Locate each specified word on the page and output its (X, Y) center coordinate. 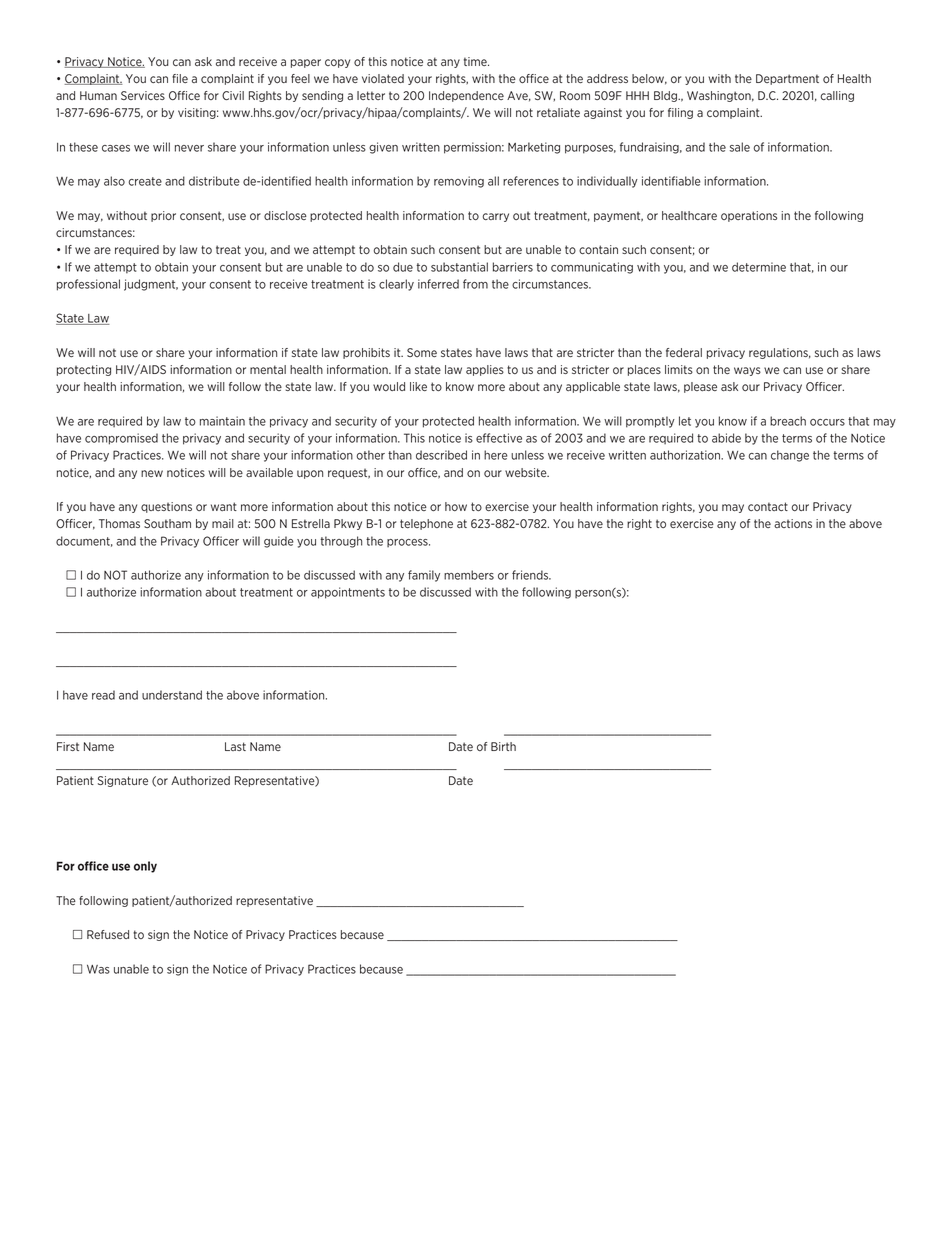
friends (531, 575)
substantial (459, 267)
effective (499, 438)
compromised (121, 439)
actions (793, 523)
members (469, 575)
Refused (108, 934)
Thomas (119, 523)
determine (759, 267)
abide (726, 438)
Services (143, 95)
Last (235, 746)
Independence (466, 96)
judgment (151, 285)
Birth (503, 746)
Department (787, 79)
